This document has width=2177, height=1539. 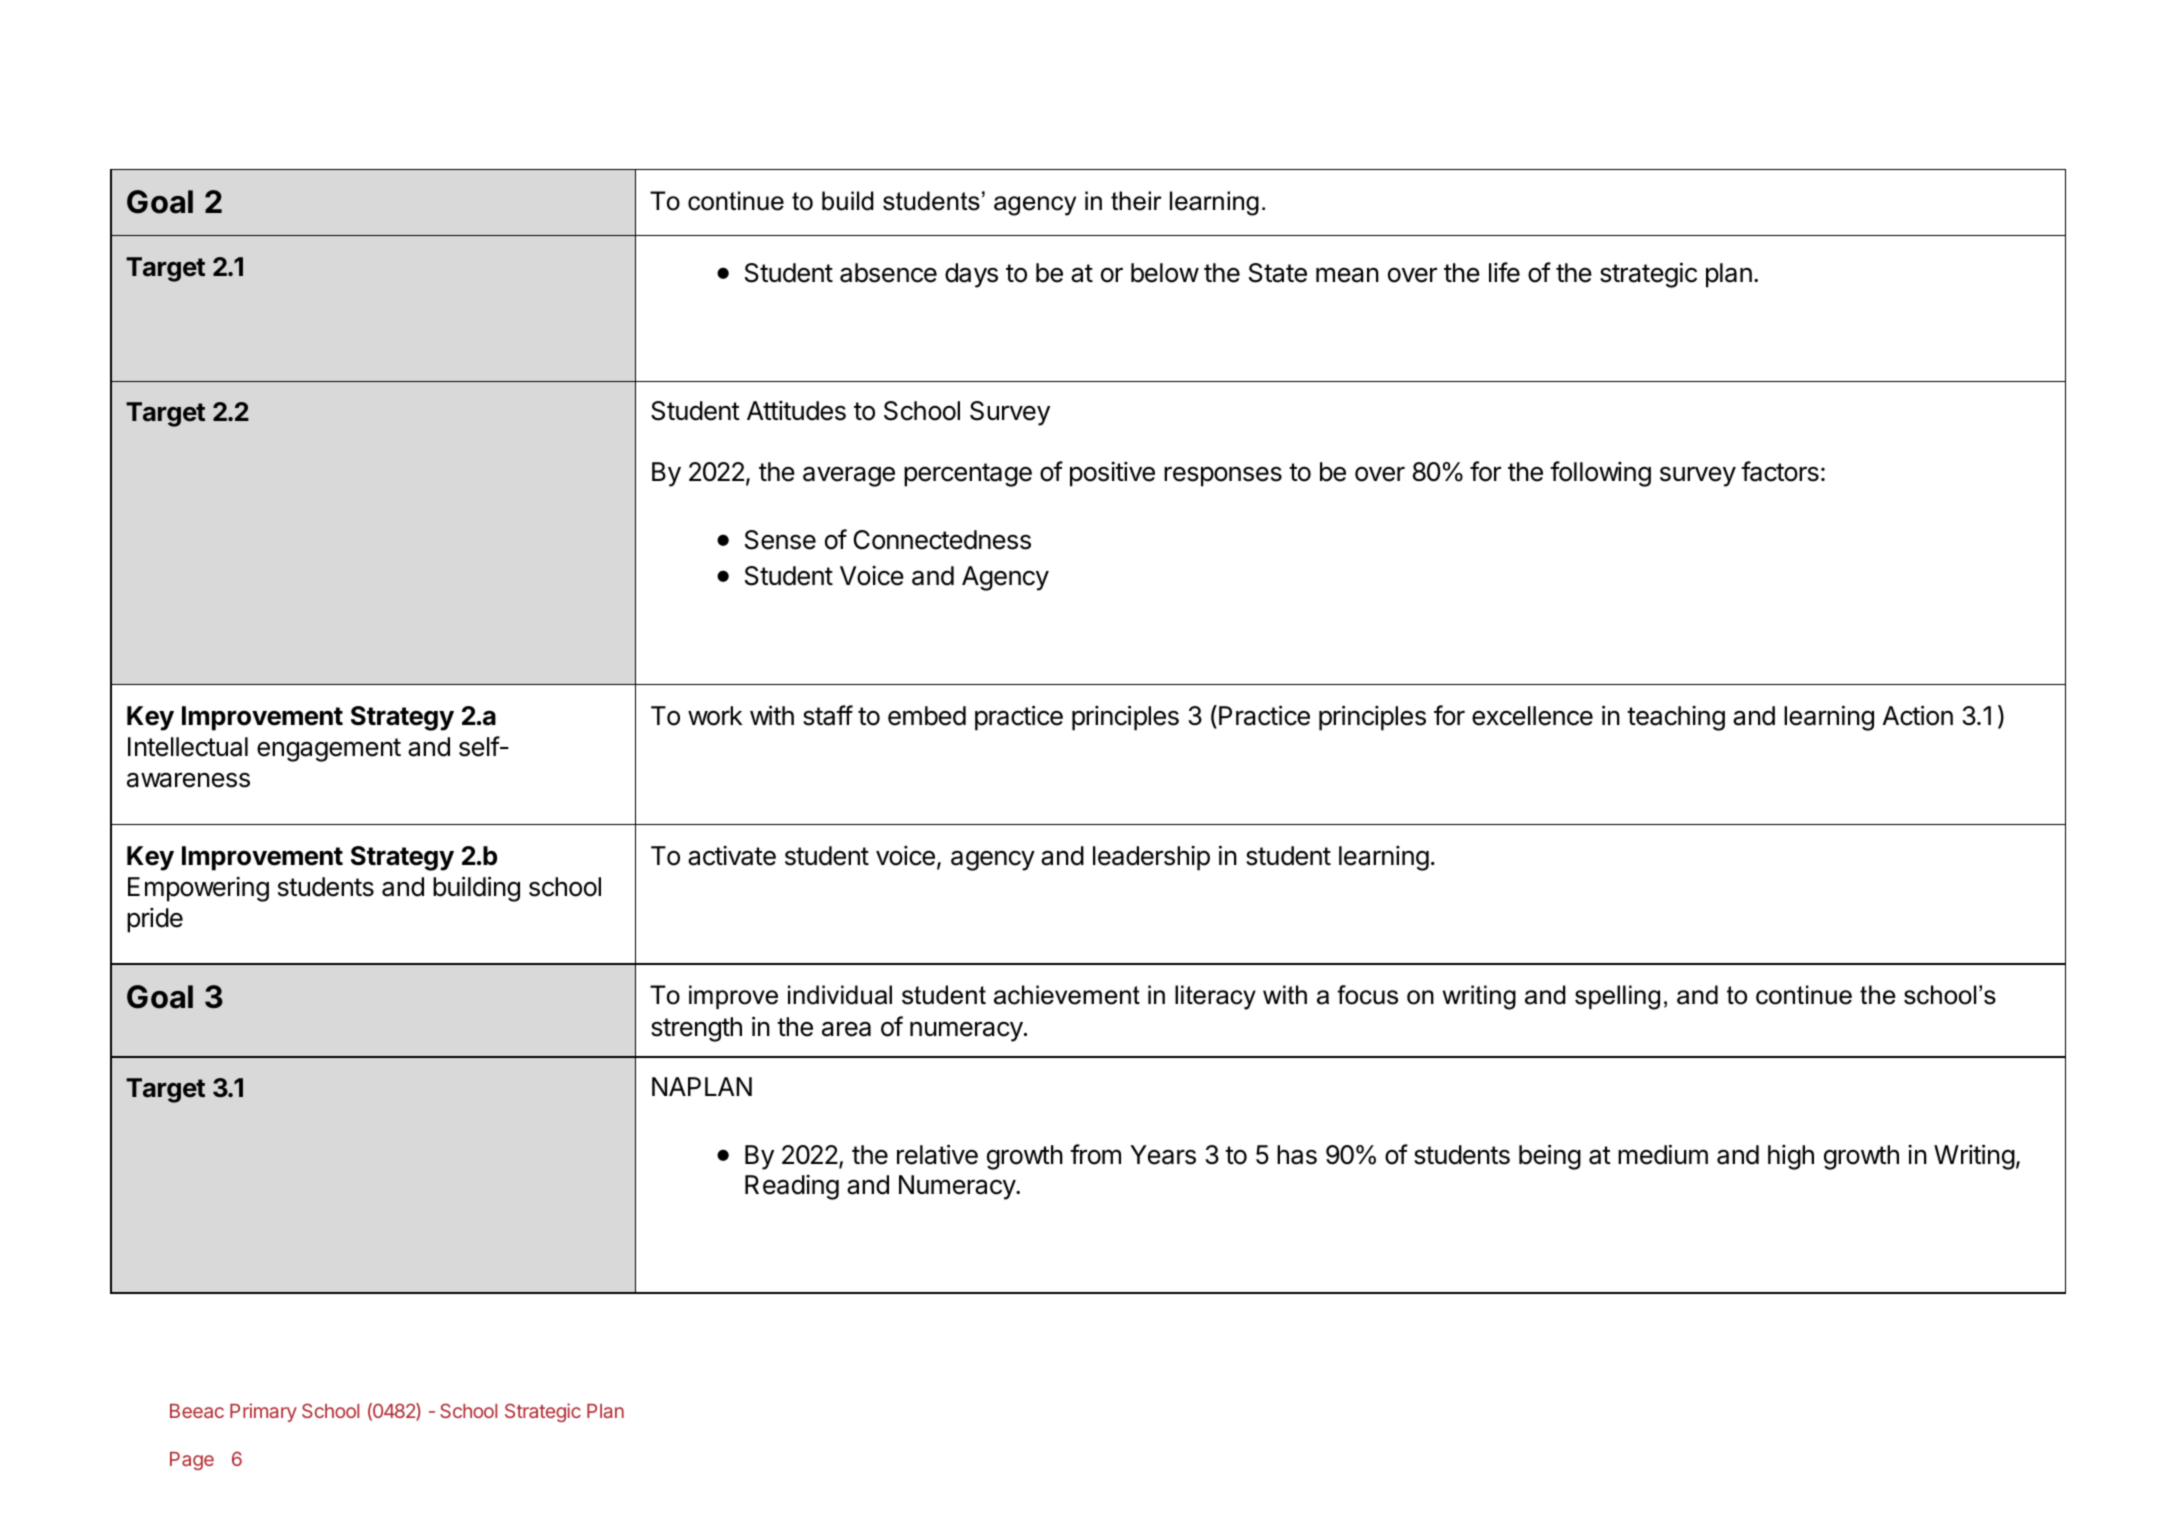 What do you see at coordinates (888, 273) in the document?
I see `absence` at bounding box center [888, 273].
